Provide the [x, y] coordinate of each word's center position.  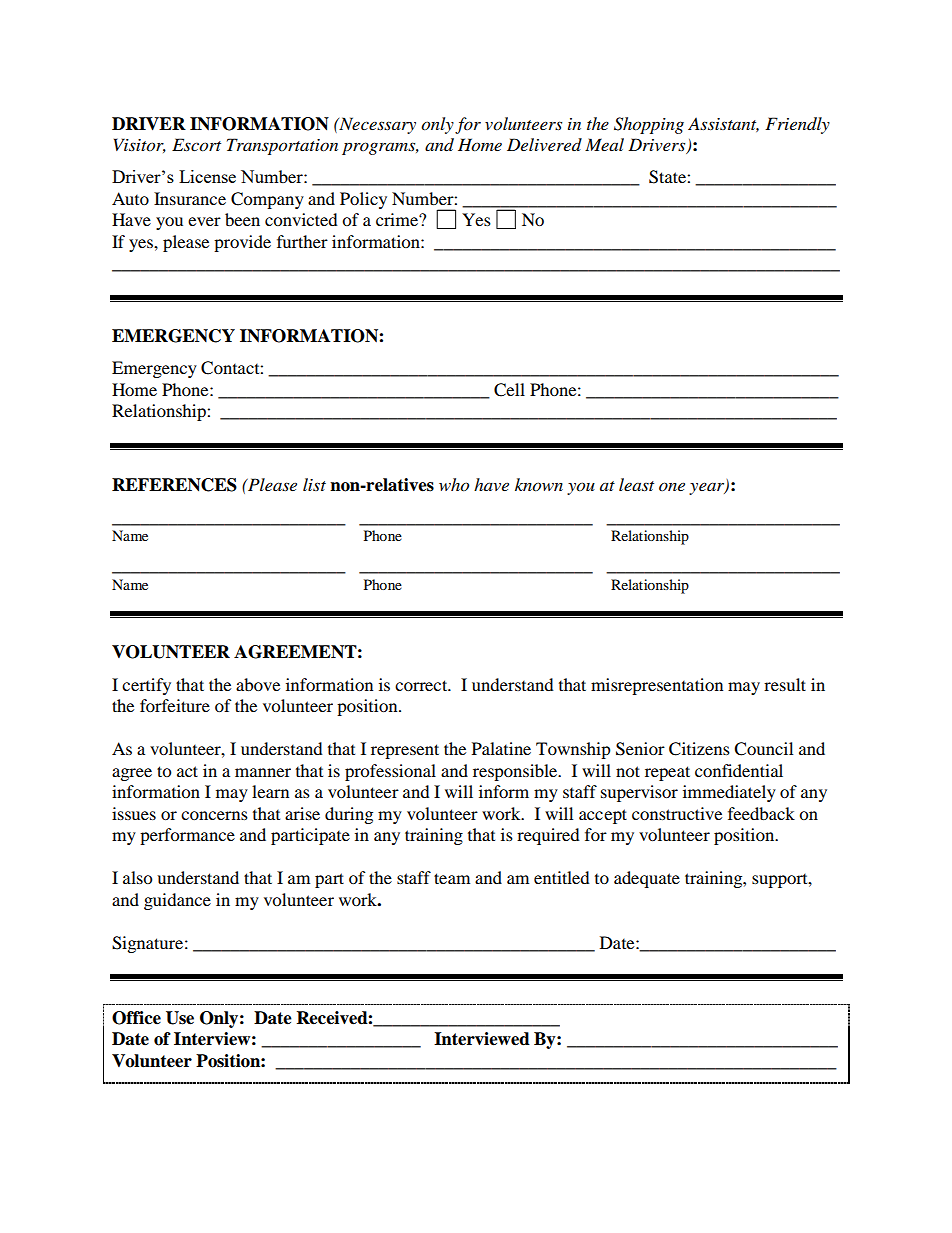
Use [180, 1018]
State [668, 177]
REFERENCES [174, 485]
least [636, 484]
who [454, 485]
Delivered [544, 144]
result [785, 684]
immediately [729, 793]
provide [242, 243]
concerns [214, 815]
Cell [509, 390]
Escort [196, 145]
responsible [516, 772]
